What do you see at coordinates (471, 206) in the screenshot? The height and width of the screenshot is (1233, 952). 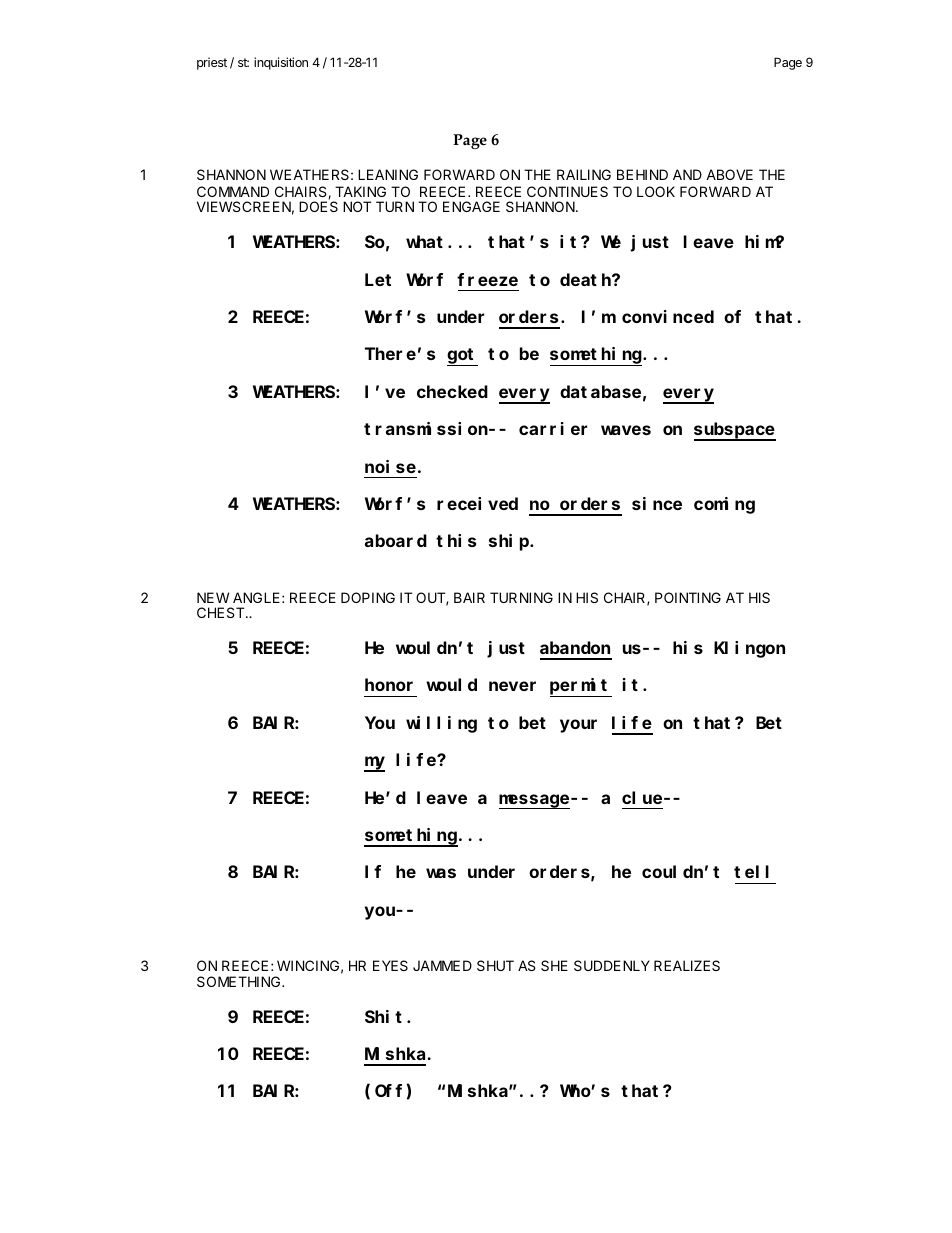 I see `ENGAGE` at bounding box center [471, 206].
